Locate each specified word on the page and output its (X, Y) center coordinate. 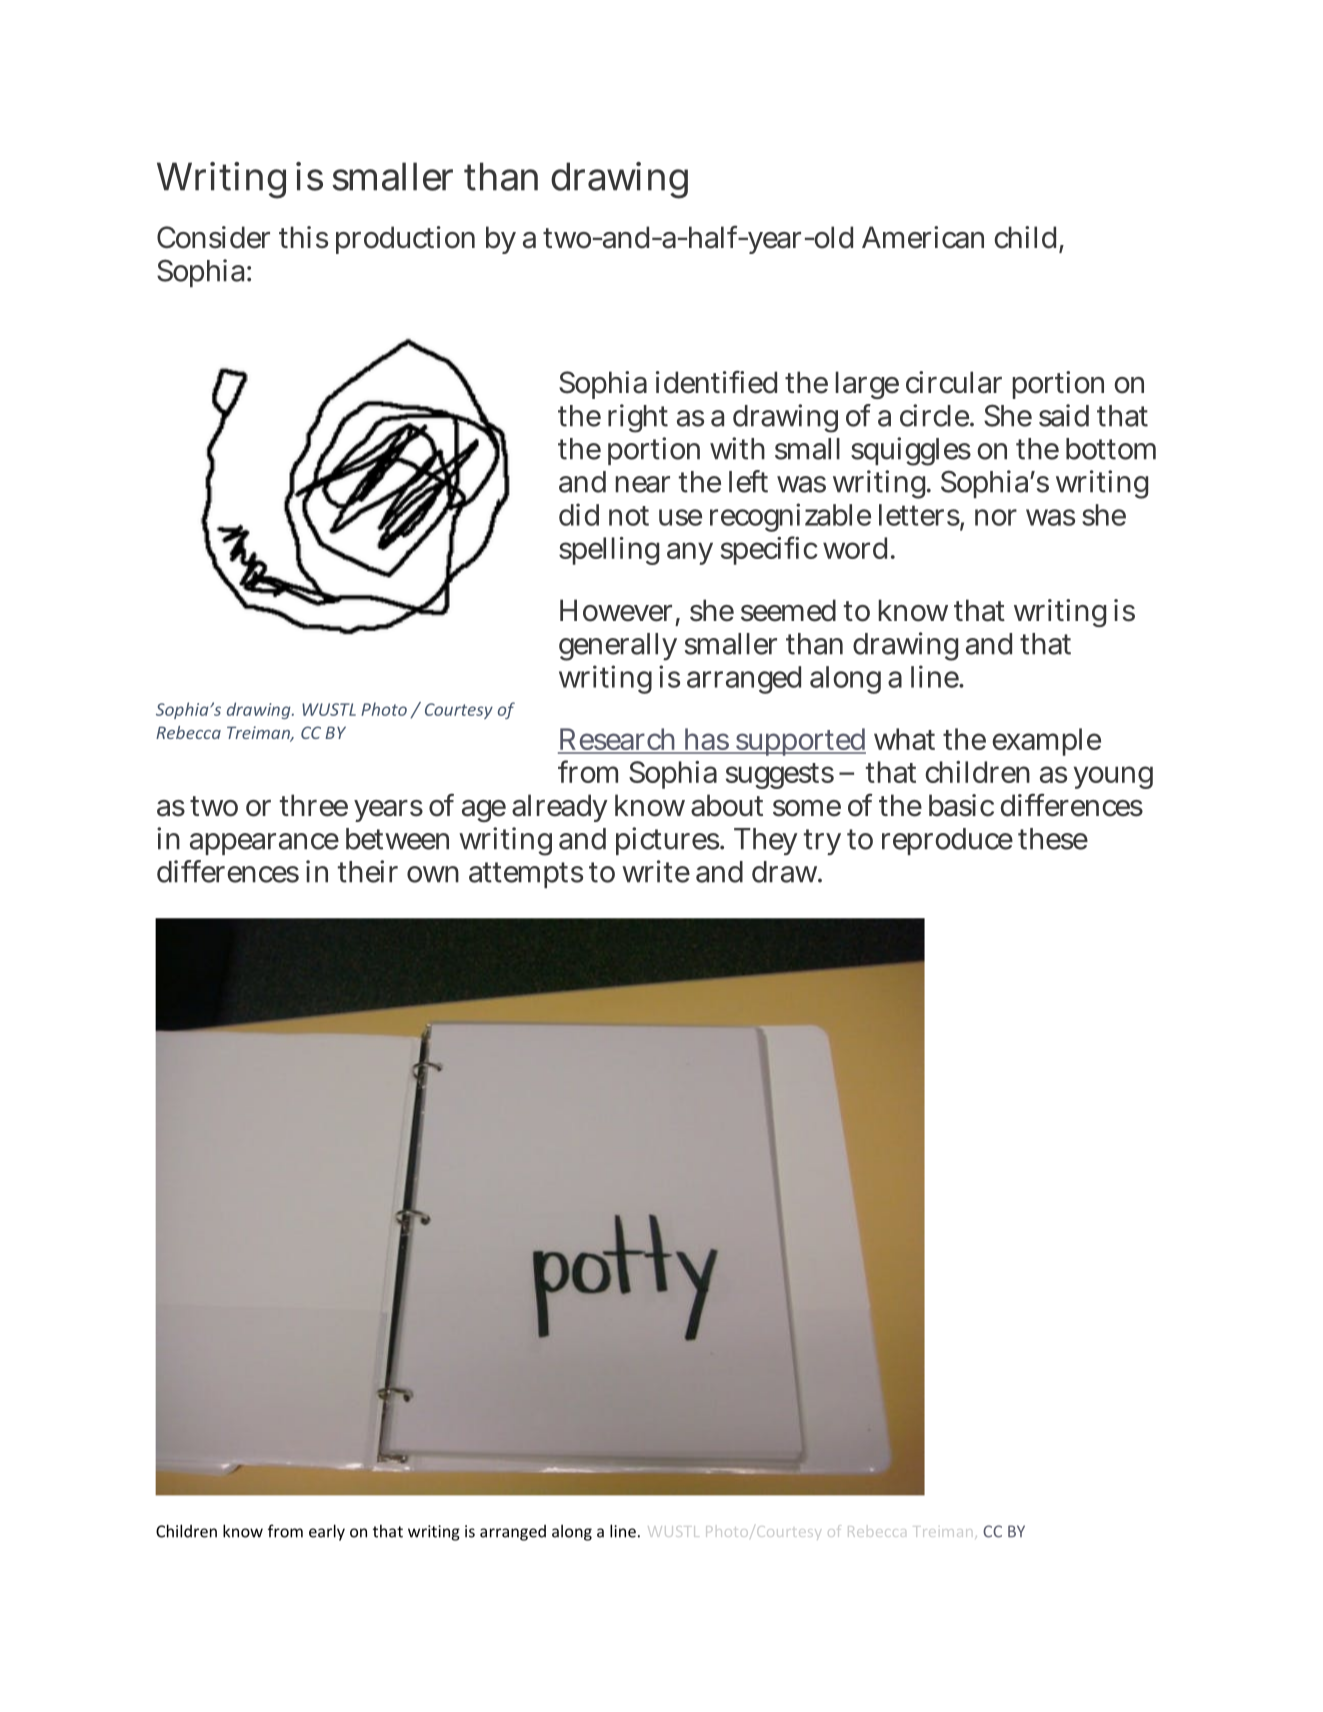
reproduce (947, 841)
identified (716, 382)
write (656, 871)
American (923, 237)
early (327, 1532)
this (303, 237)
